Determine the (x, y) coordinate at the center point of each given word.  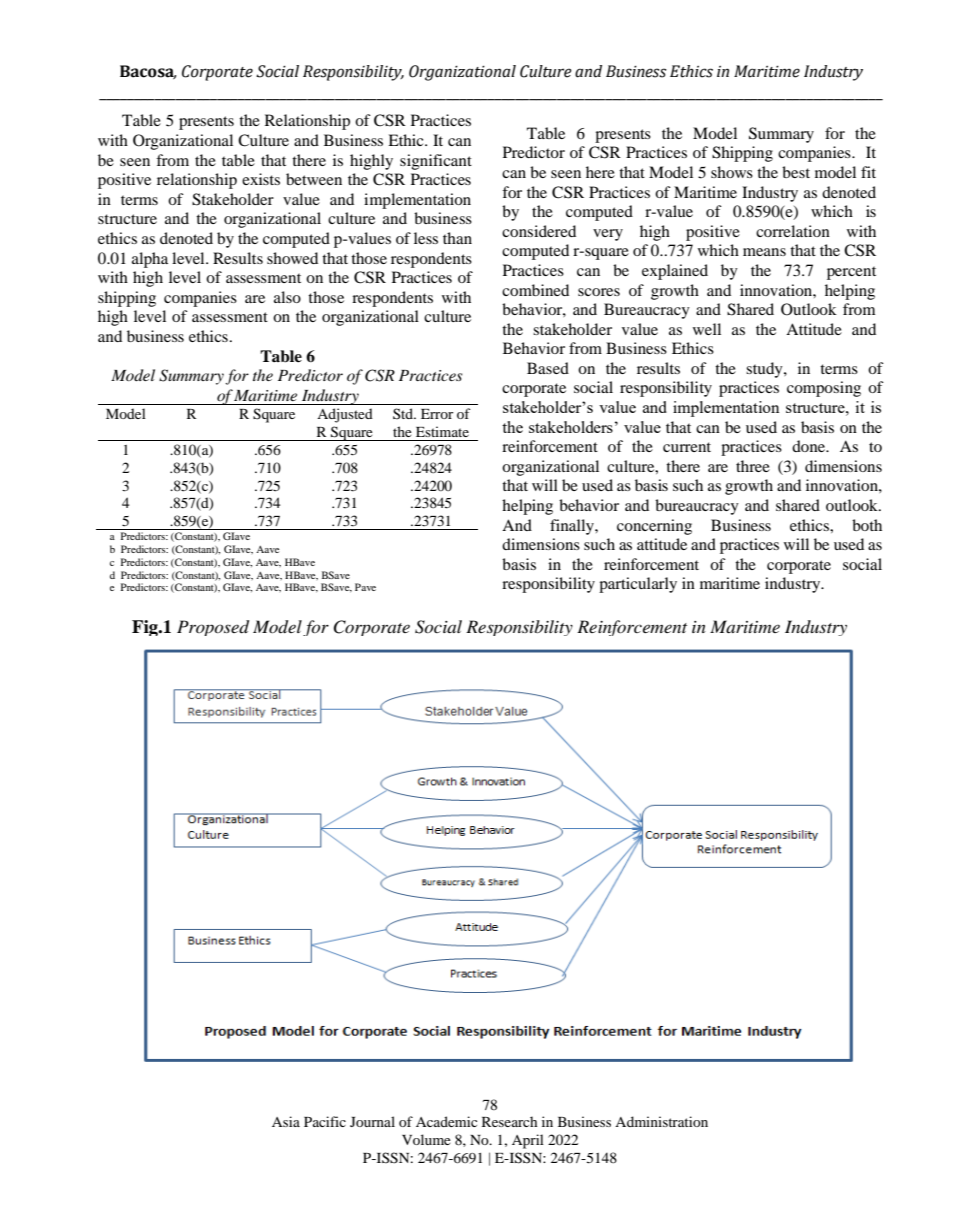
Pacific (325, 1121)
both (867, 525)
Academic (446, 1121)
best (796, 172)
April (528, 1141)
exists (261, 179)
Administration (661, 1121)
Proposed (213, 628)
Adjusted (345, 415)
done (810, 446)
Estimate (442, 431)
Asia (286, 1121)
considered (539, 231)
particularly (638, 585)
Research (509, 1121)
